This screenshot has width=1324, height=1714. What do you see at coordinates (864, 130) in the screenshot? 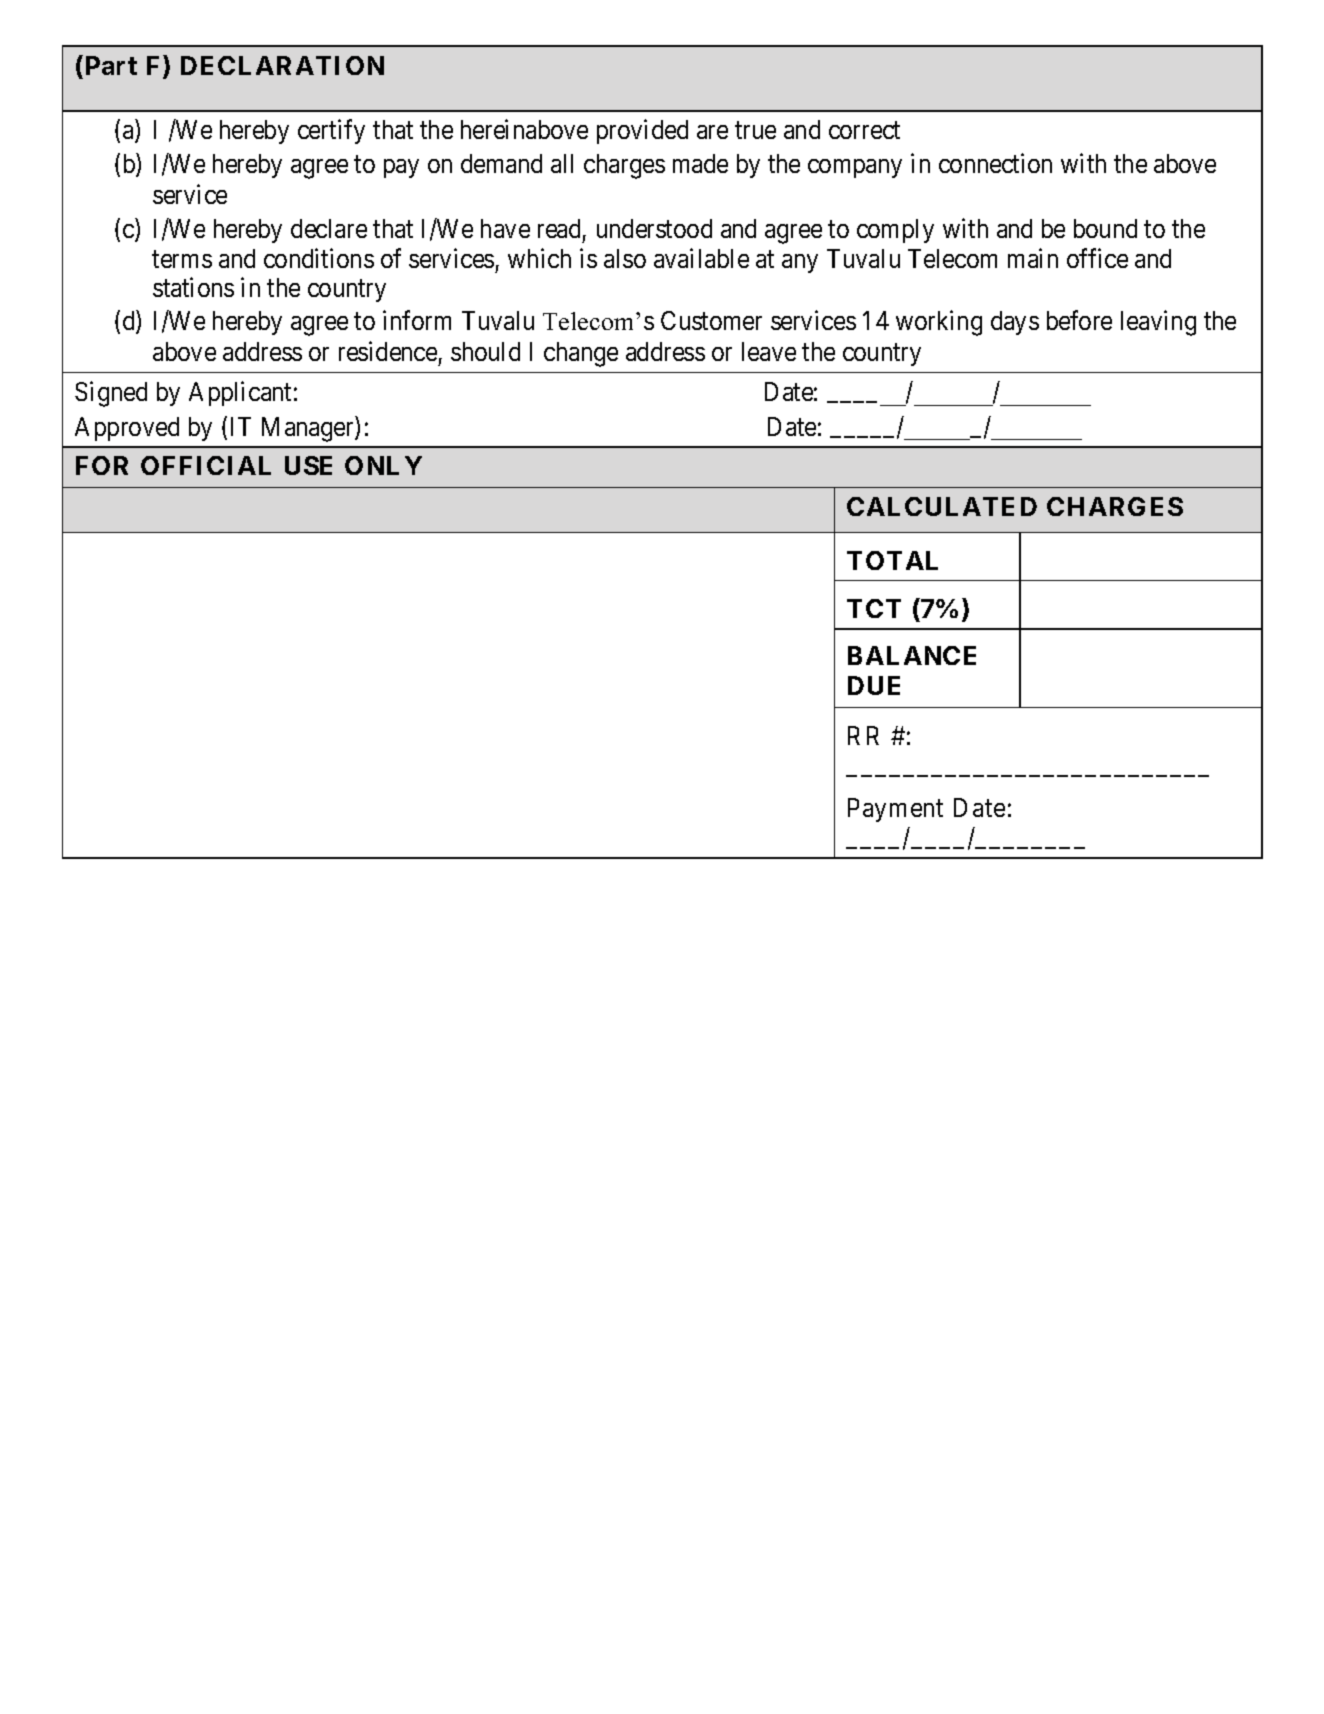
I see `correct` at bounding box center [864, 130].
